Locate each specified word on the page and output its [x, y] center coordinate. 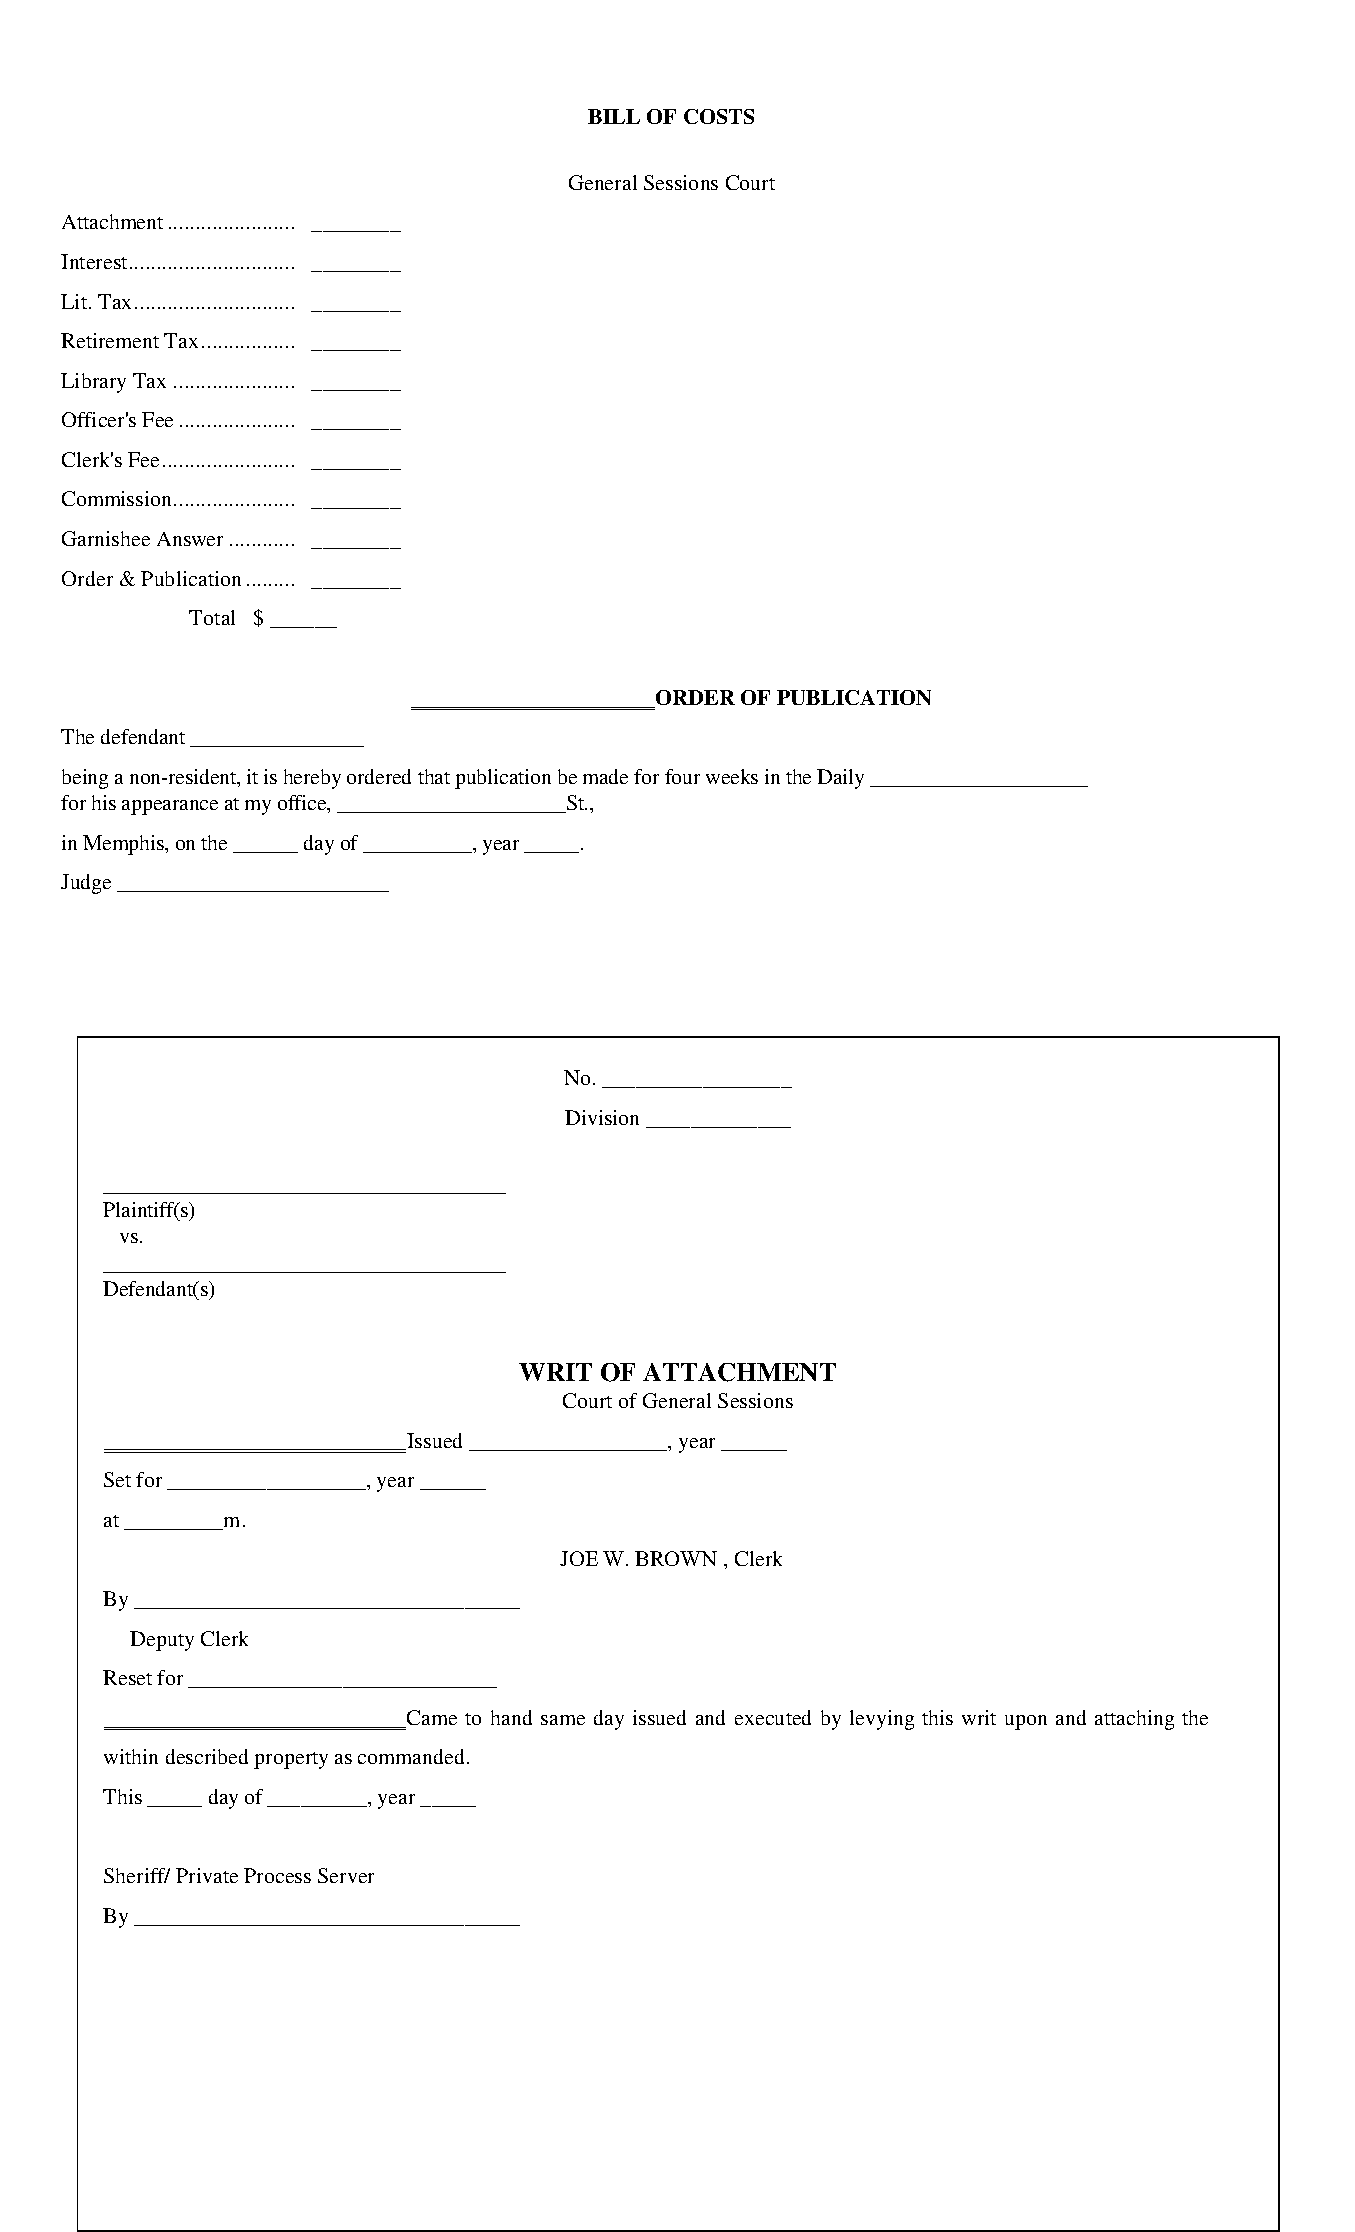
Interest [94, 261]
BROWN [676, 1558]
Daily [840, 779]
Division [602, 1117]
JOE [579, 1558]
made [605, 776]
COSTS [719, 116]
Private [207, 1875]
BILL [614, 116]
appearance [170, 807]
